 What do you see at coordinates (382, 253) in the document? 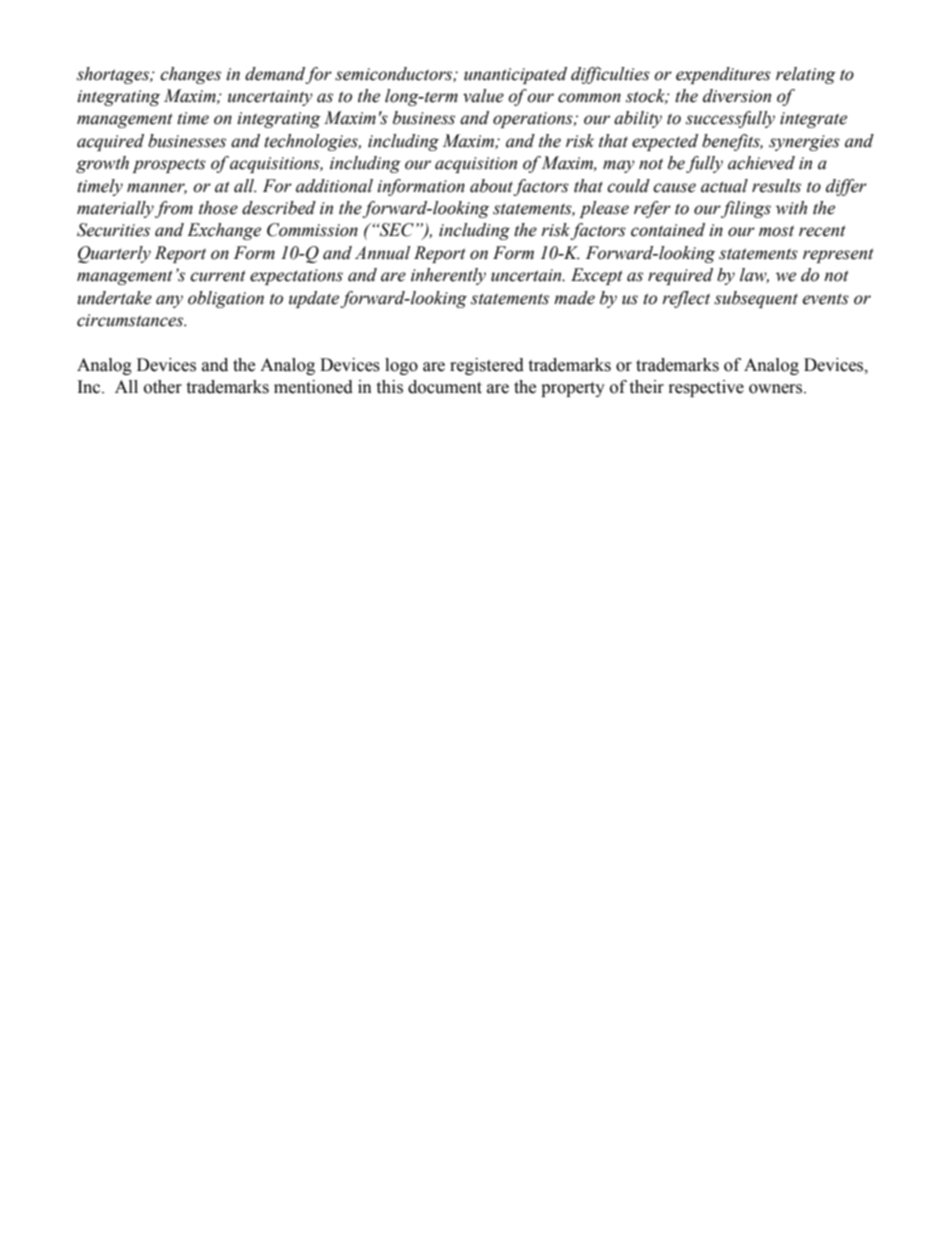
I see `Annual` at bounding box center [382, 253].
